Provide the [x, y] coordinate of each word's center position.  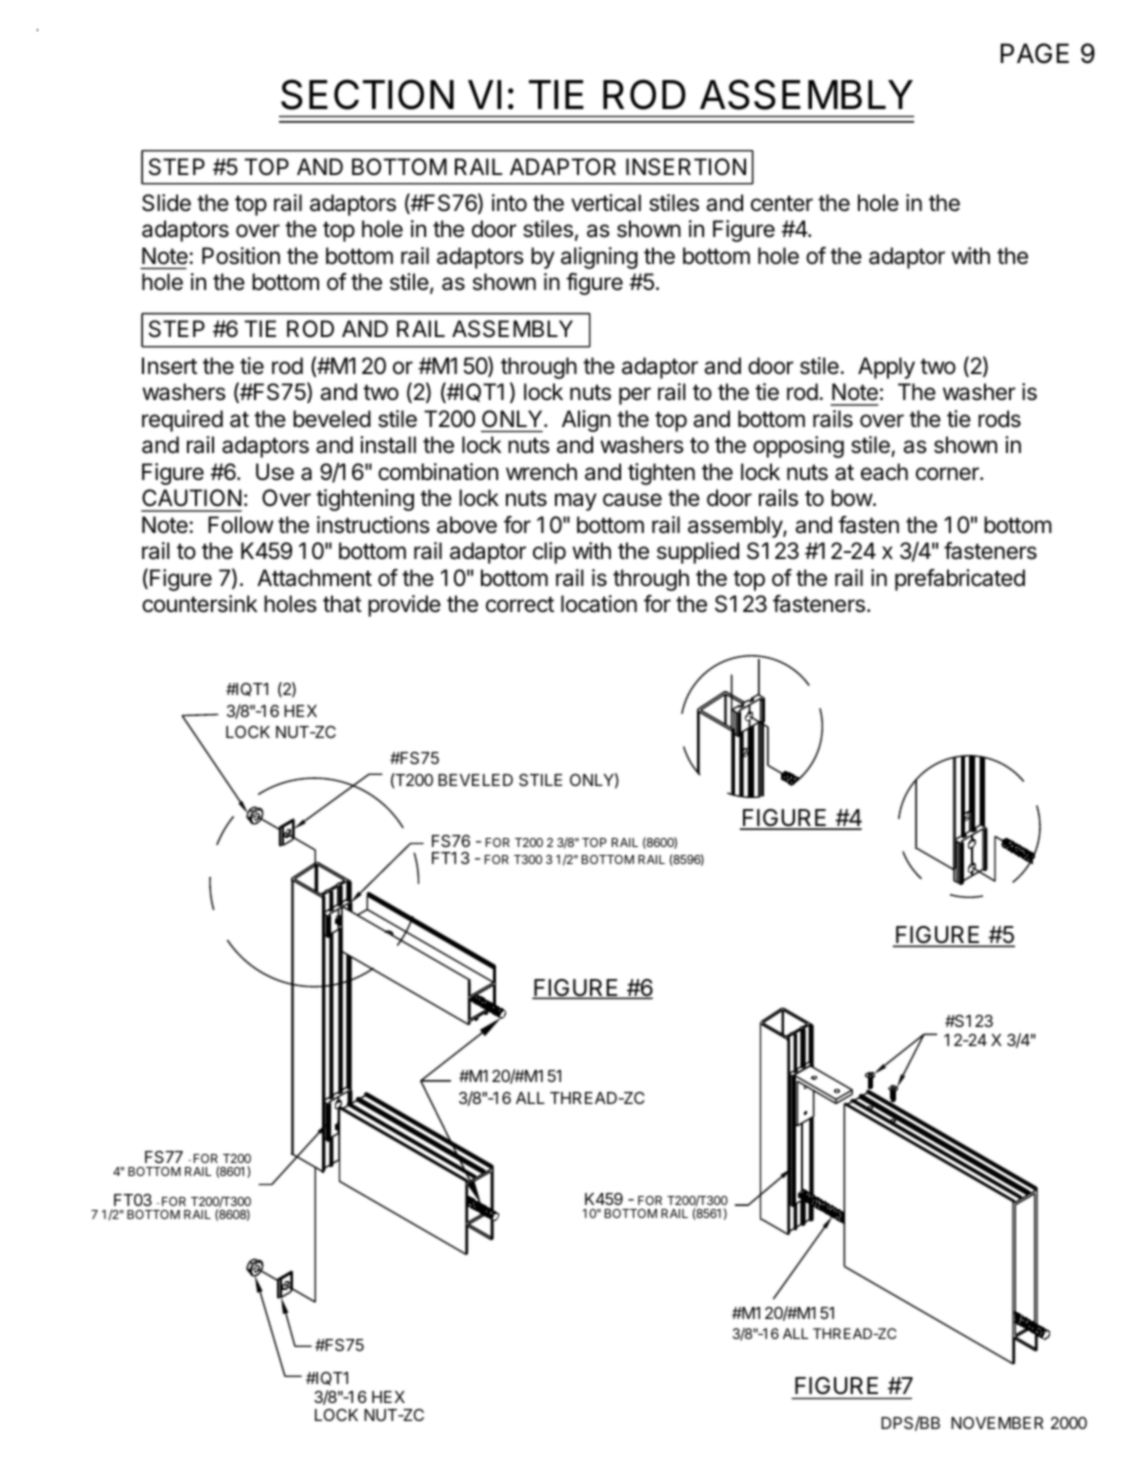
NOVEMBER [997, 1423]
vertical [606, 203]
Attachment [314, 578]
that [342, 604]
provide [404, 606]
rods [999, 419]
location [599, 604]
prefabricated [960, 580]
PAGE [1035, 53]
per [635, 396]
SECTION [367, 94]
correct [520, 604]
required [182, 421]
